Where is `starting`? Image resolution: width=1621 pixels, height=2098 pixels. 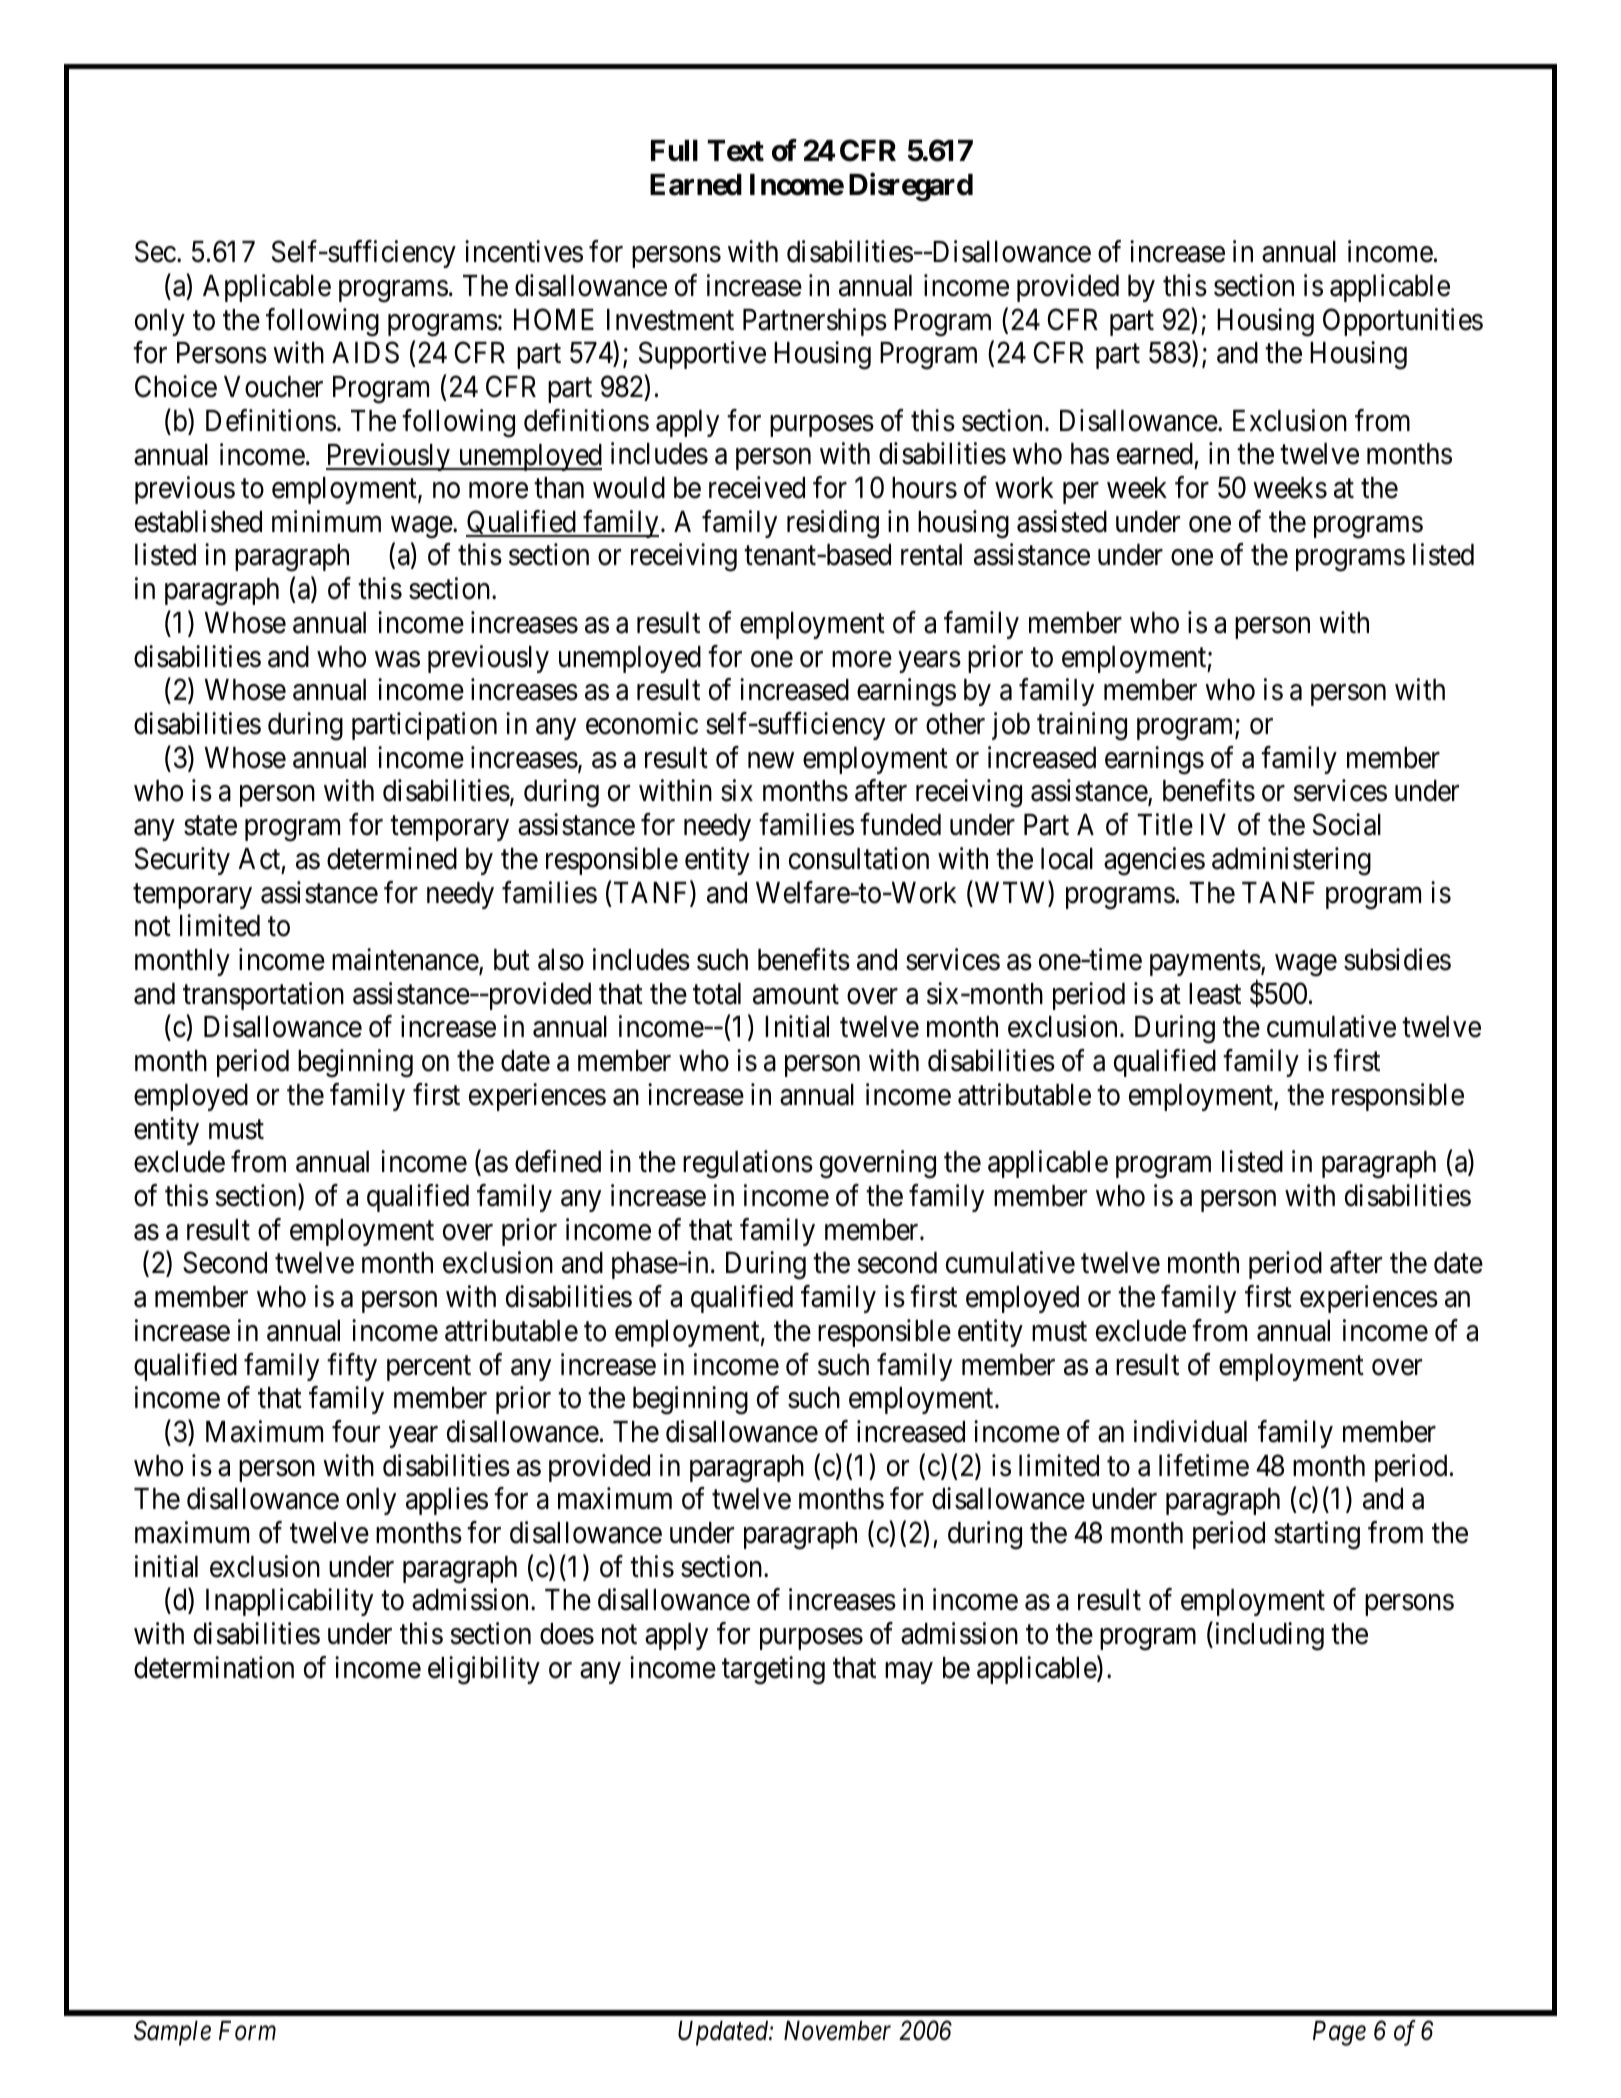 starting is located at coordinates (1317, 1535).
